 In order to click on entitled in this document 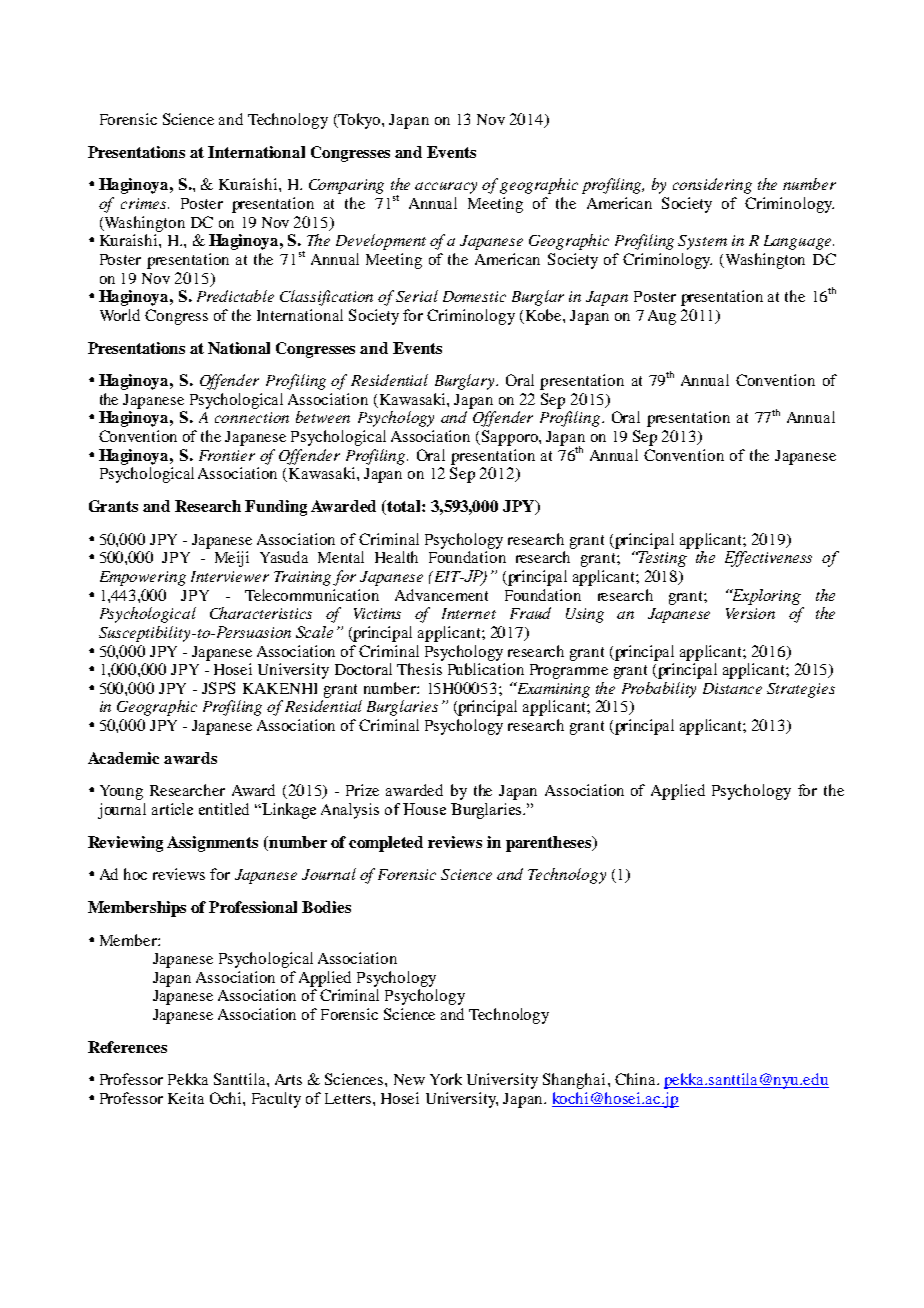, I will do `click(224, 809)`.
